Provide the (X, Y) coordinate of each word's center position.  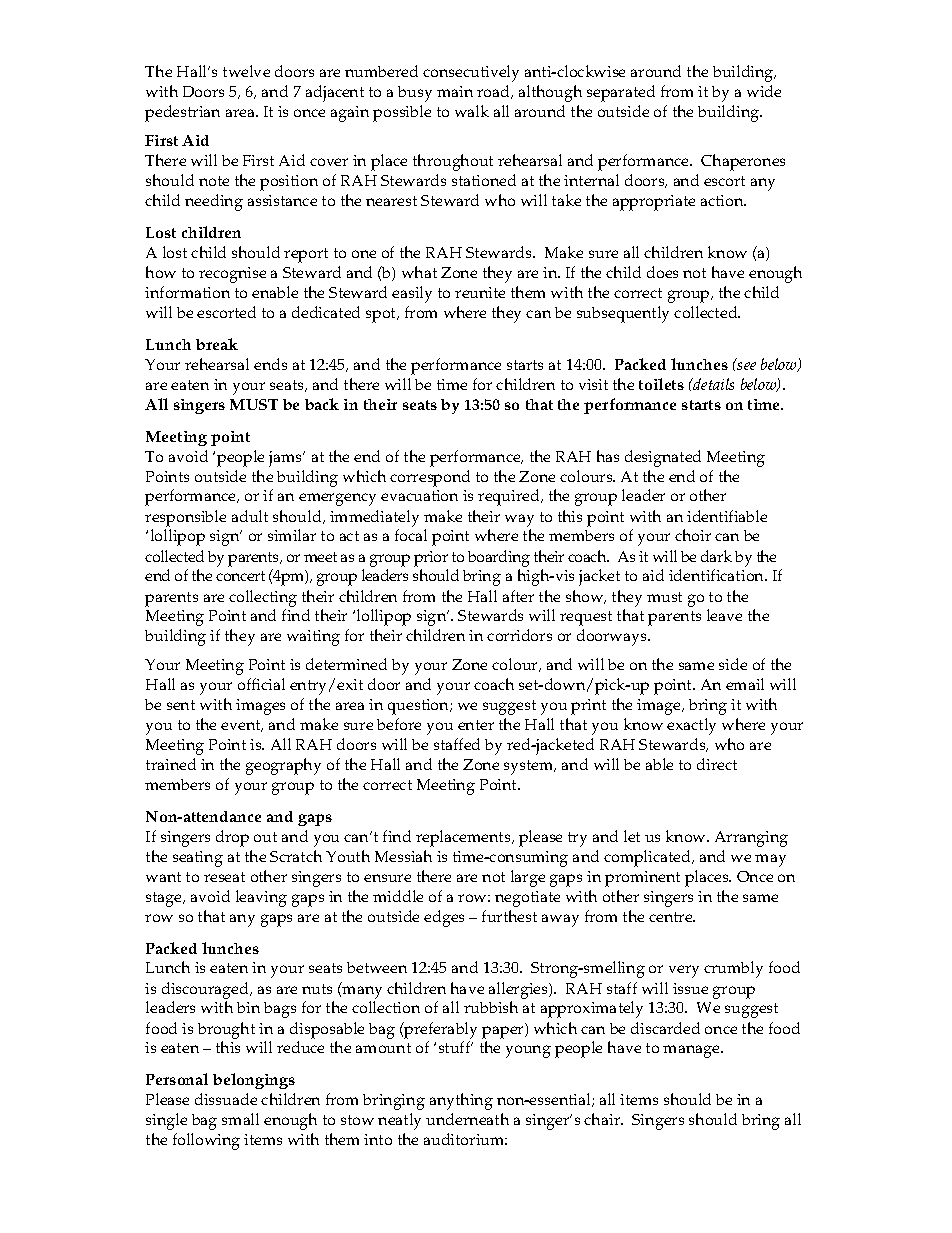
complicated (648, 858)
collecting (263, 598)
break (217, 344)
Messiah (403, 856)
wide (764, 91)
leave (724, 615)
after (518, 596)
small (240, 1119)
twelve (246, 71)
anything (461, 1101)
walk (472, 111)
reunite (480, 292)
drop (232, 838)
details (713, 384)
